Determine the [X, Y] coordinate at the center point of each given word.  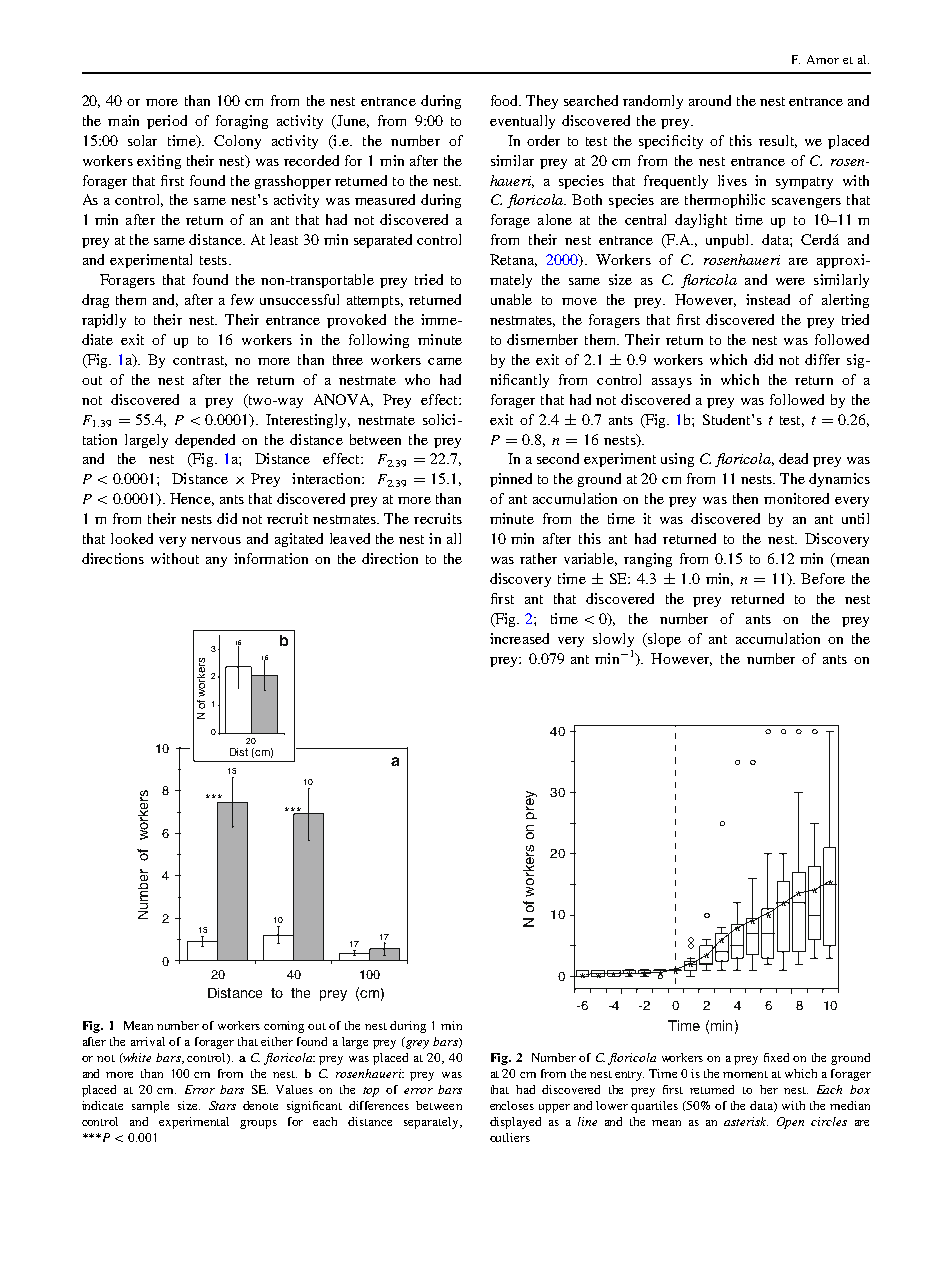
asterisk [746, 1121]
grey [416, 1043]
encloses [512, 1105]
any [216, 562]
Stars [222, 1105]
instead [768, 299]
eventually [522, 122]
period [167, 122]
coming [284, 1027]
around [710, 100]
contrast [200, 361]
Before [823, 578]
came [445, 361]
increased [519, 638]
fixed [776, 1057]
